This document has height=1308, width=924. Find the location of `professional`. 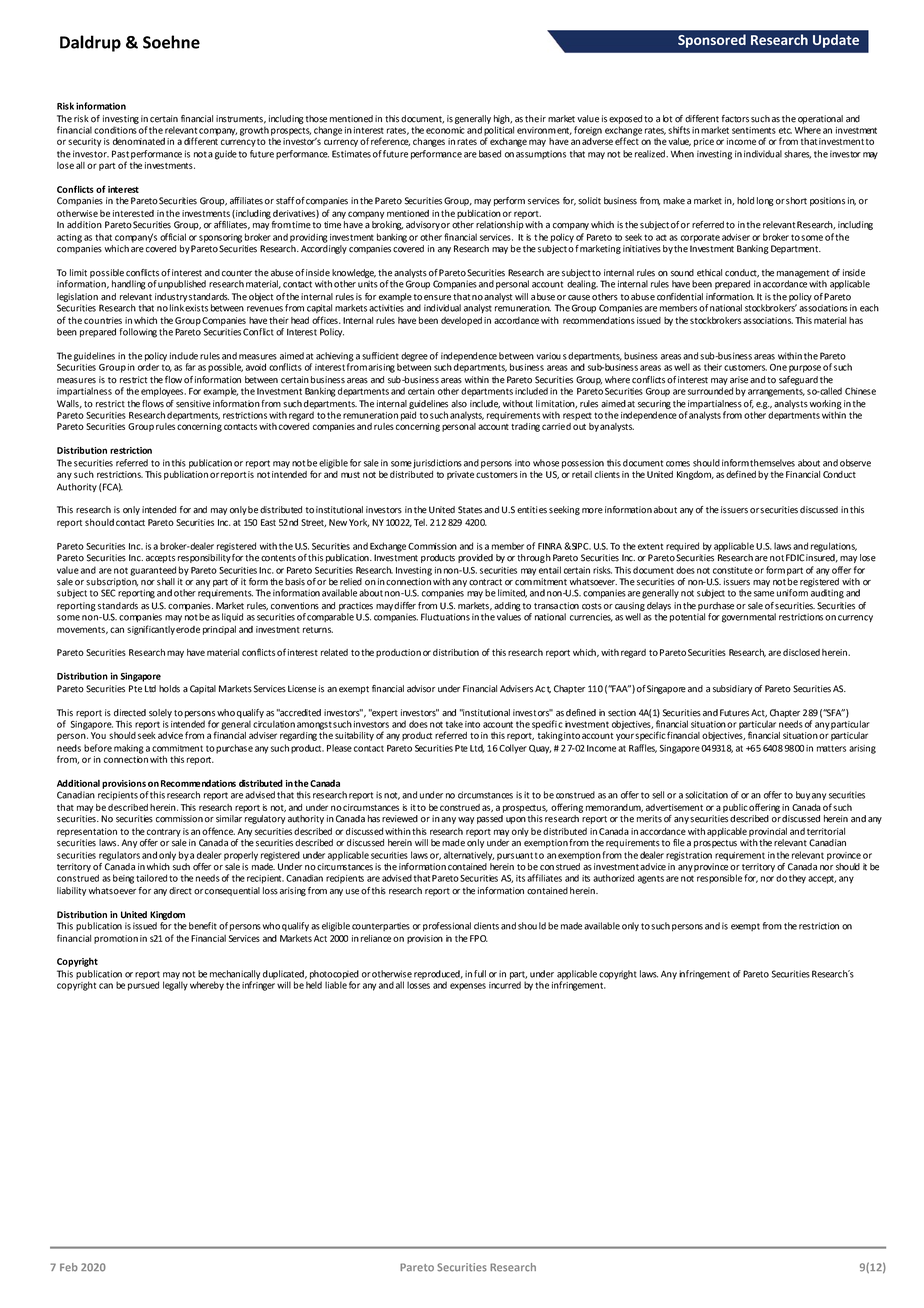

professional is located at coordinates (447, 926).
